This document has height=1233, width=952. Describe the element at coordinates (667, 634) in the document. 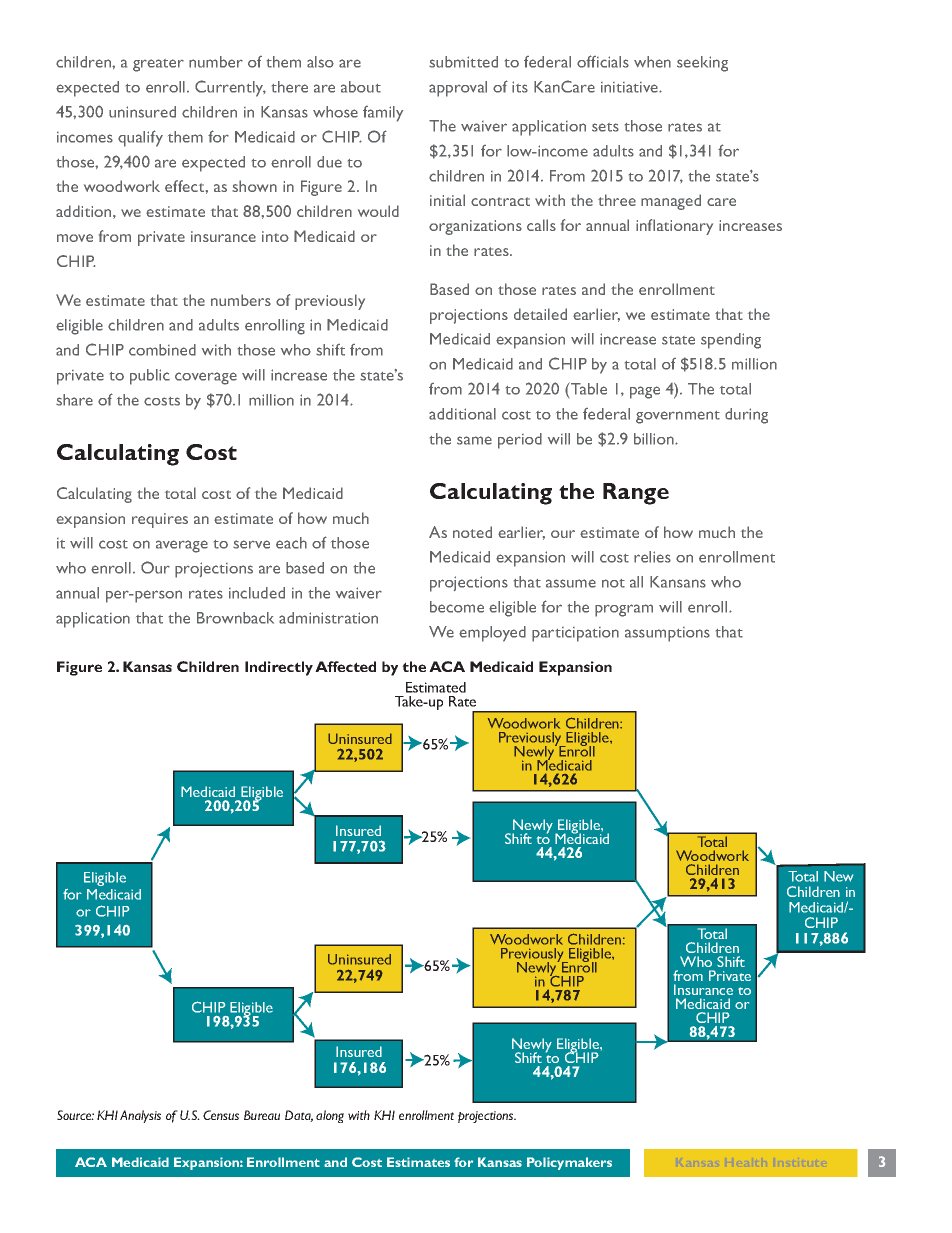

I see `assumptions` at that location.
